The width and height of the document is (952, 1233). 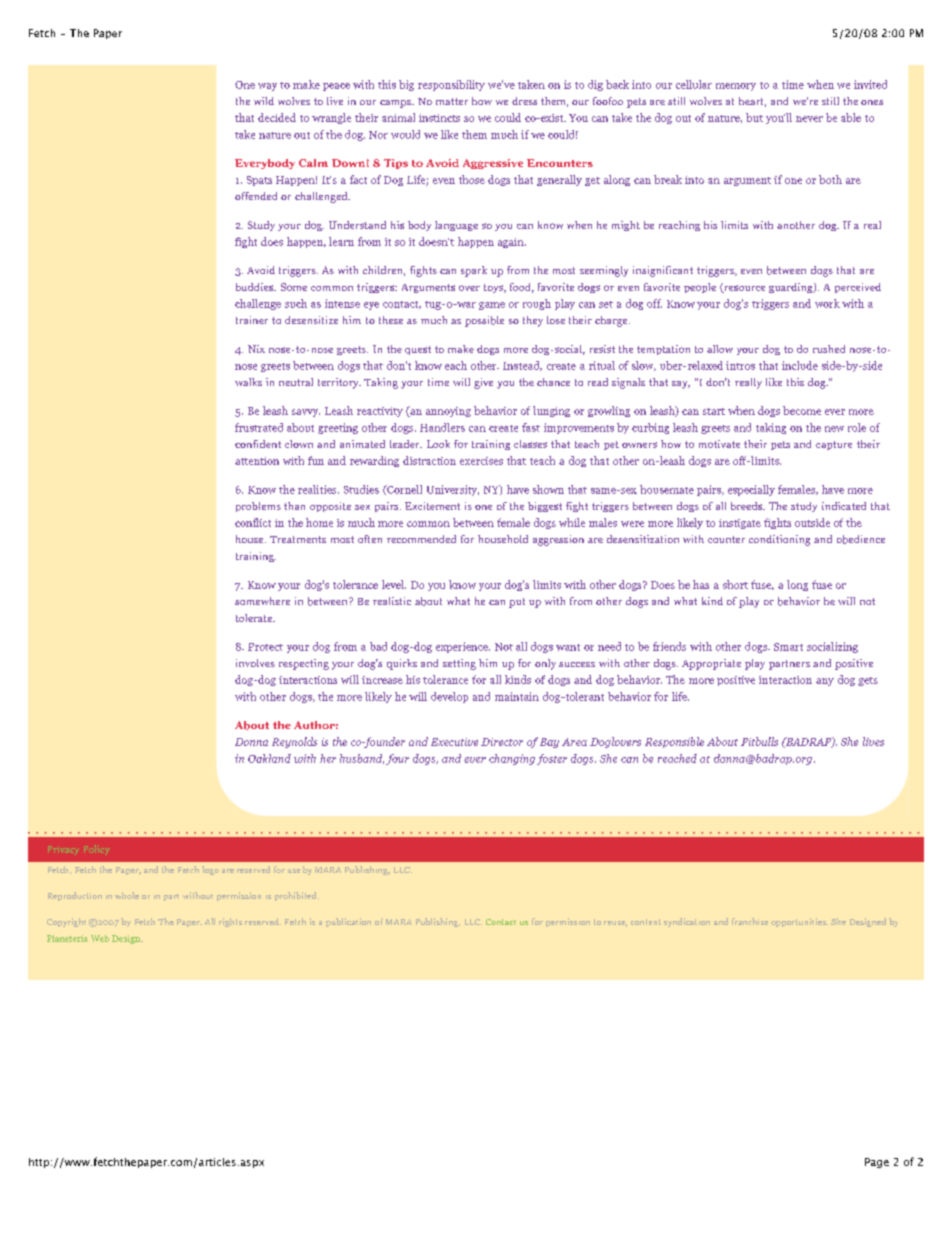 What do you see at coordinates (264, 101) in the document?
I see `wild` at bounding box center [264, 101].
